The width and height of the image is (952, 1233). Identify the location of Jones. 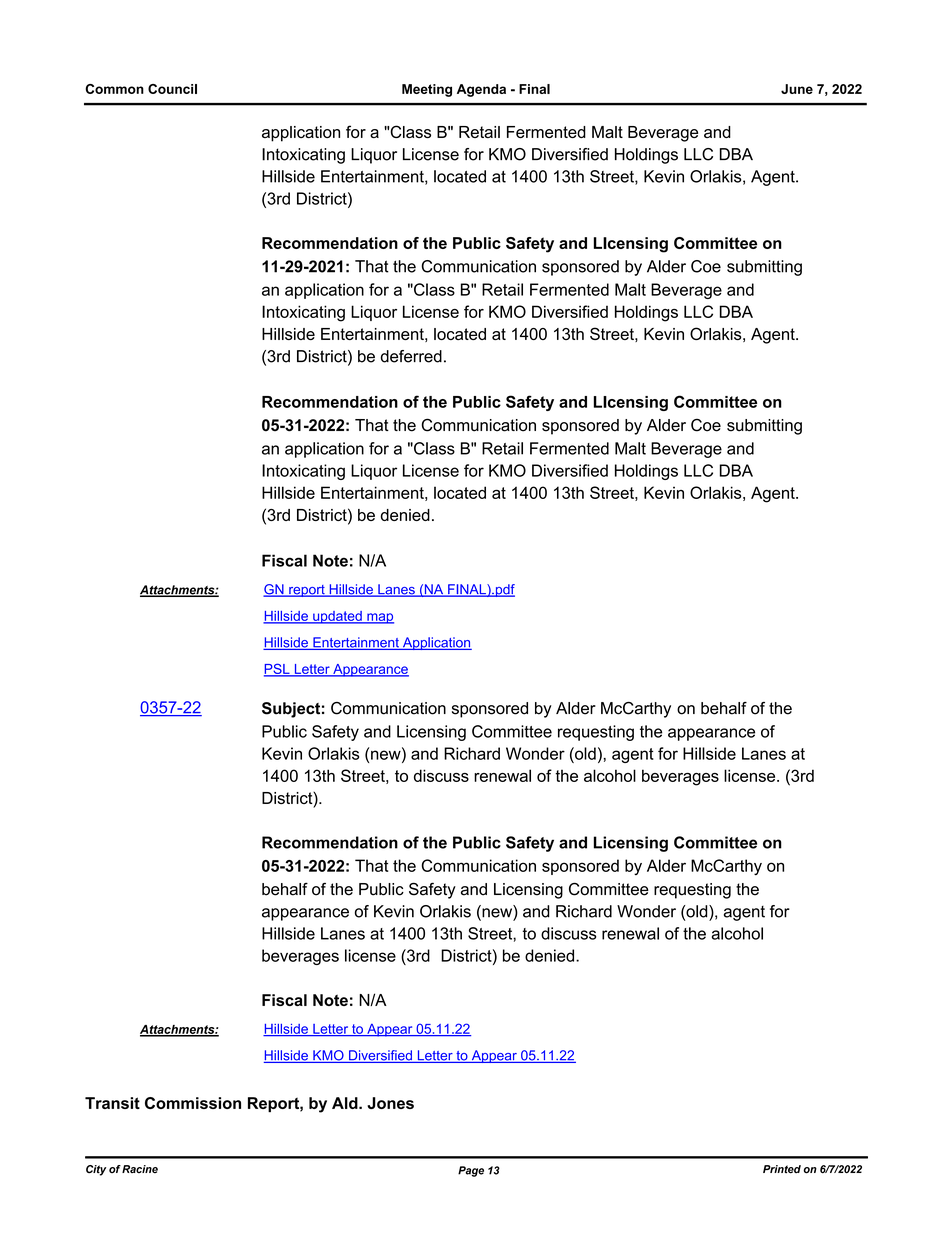
(390, 1103).
